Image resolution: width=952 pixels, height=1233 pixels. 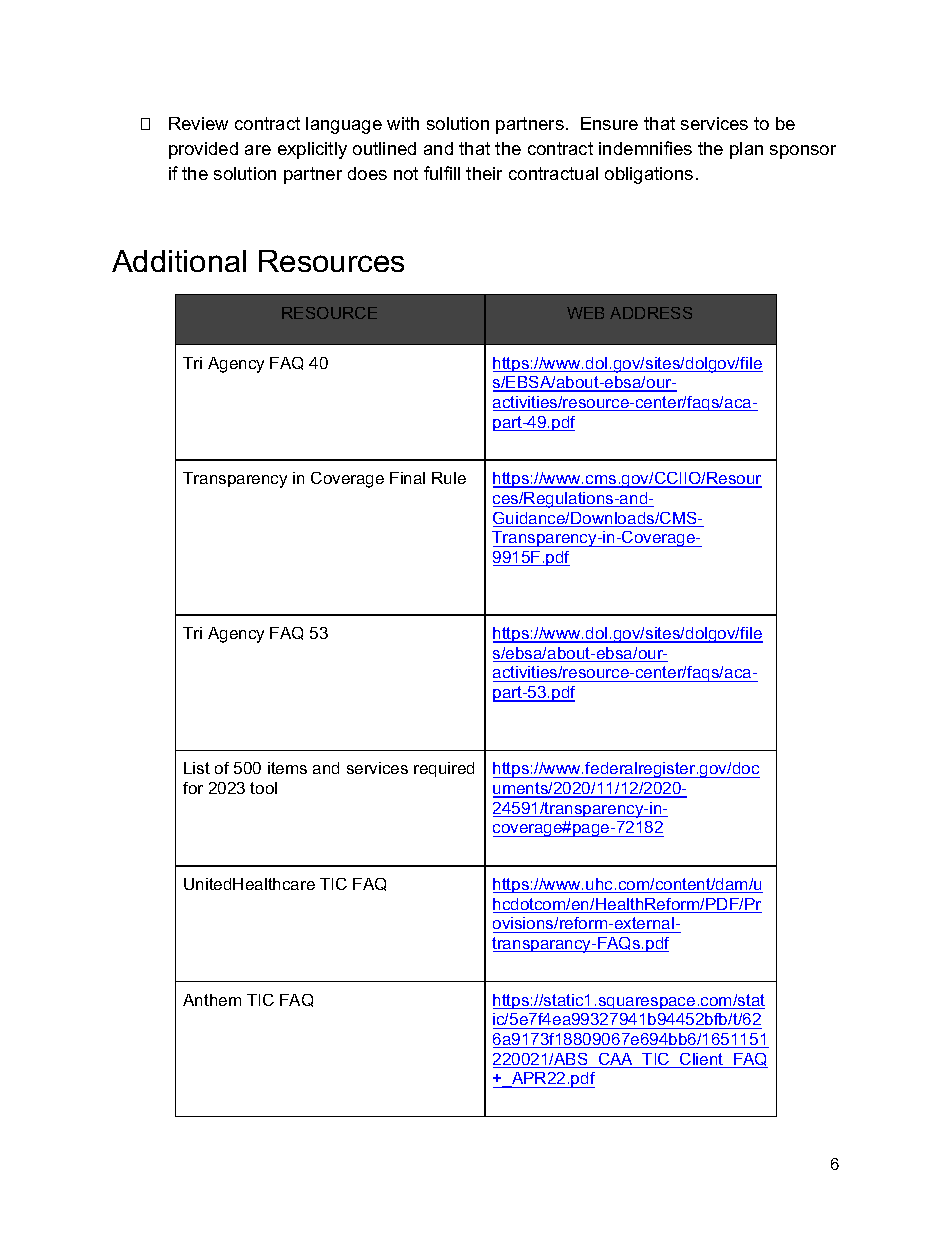 What do you see at coordinates (449, 478) in the screenshot?
I see `Rule` at bounding box center [449, 478].
